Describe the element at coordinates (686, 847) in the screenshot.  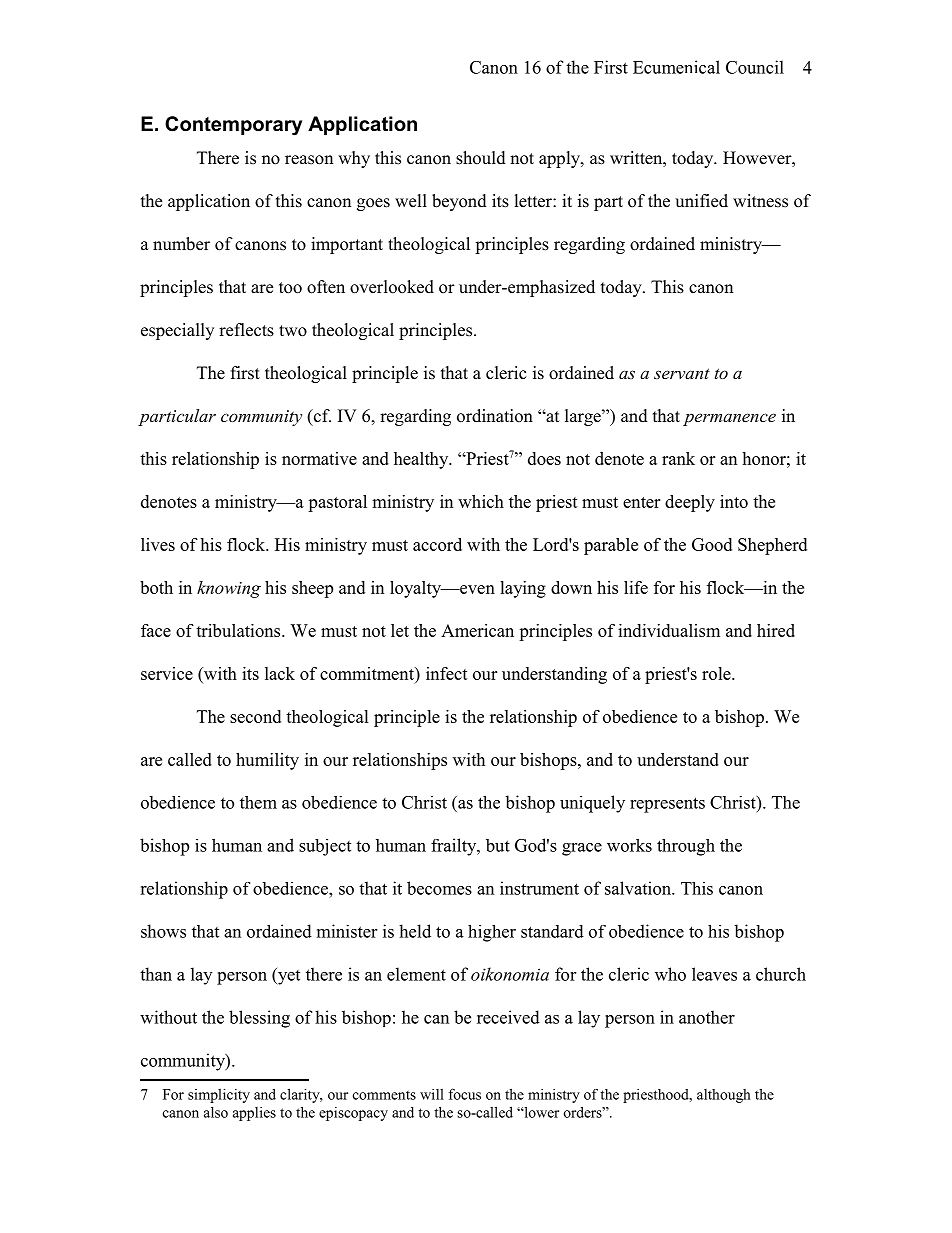
I see `through` at that location.
